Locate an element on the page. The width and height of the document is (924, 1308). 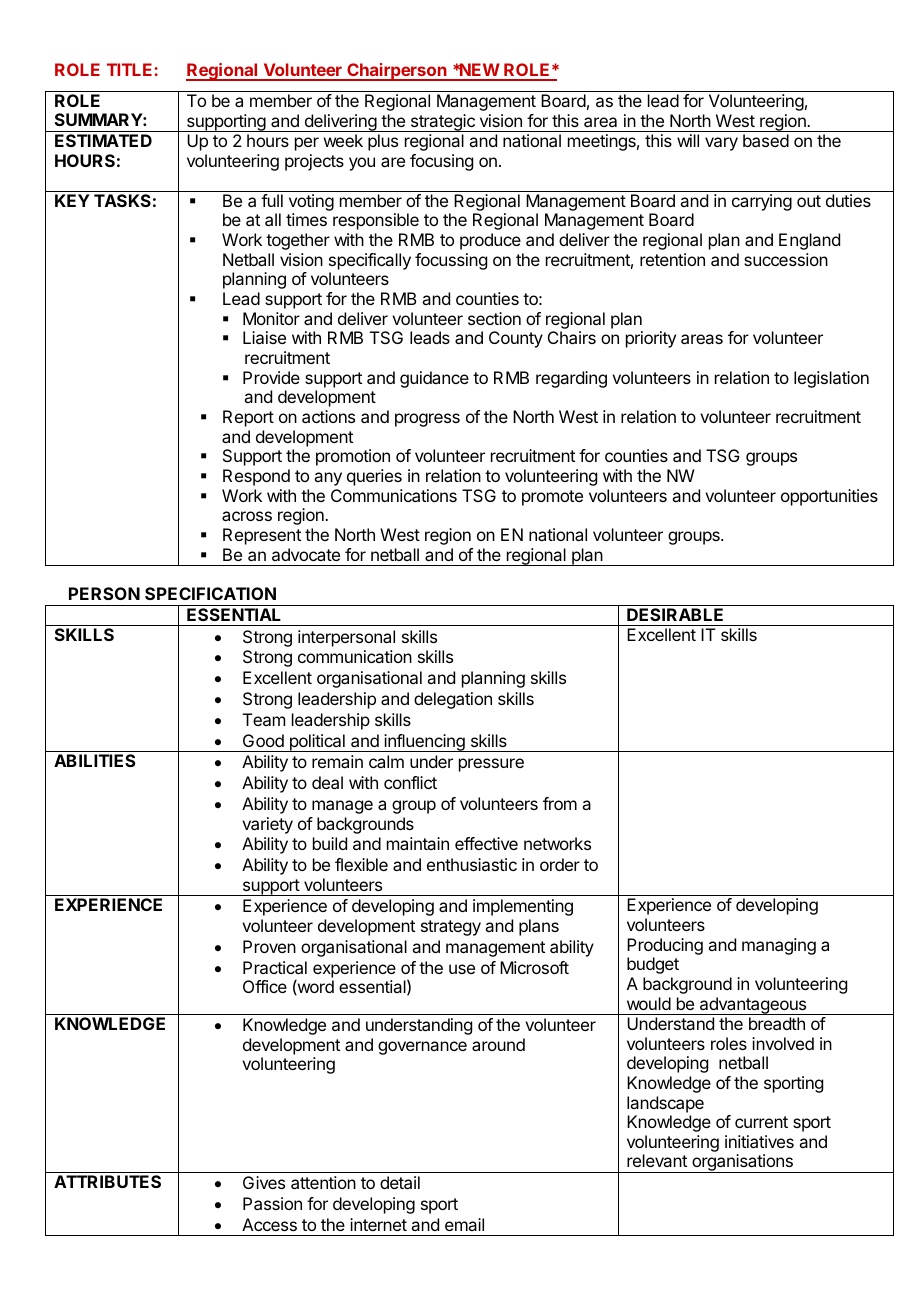
TITLE is located at coordinates (129, 69).
